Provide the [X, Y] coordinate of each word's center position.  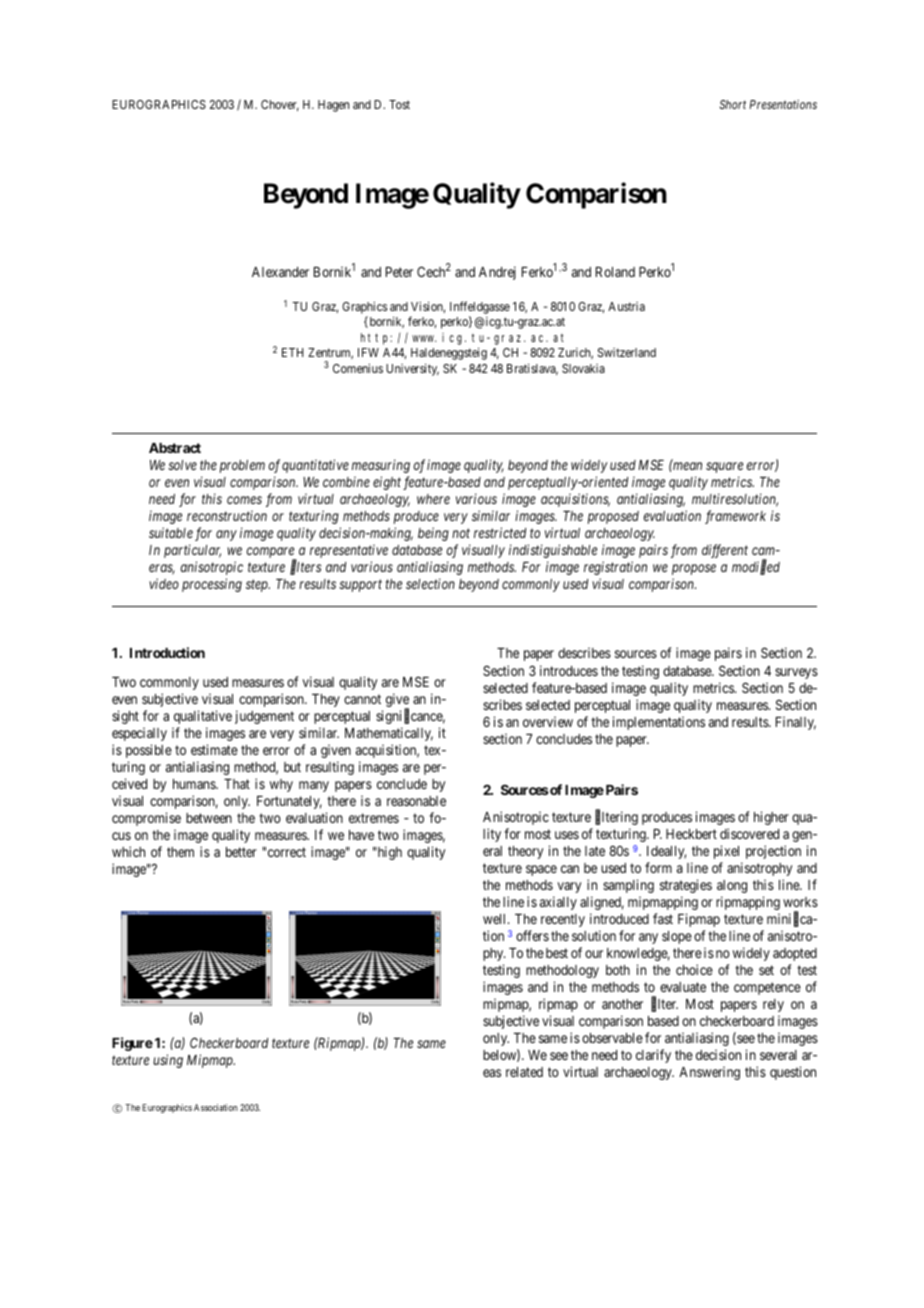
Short [732, 104]
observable [612, 1038]
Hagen [333, 106]
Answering [709, 1073]
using [168, 1061]
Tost [399, 104]
